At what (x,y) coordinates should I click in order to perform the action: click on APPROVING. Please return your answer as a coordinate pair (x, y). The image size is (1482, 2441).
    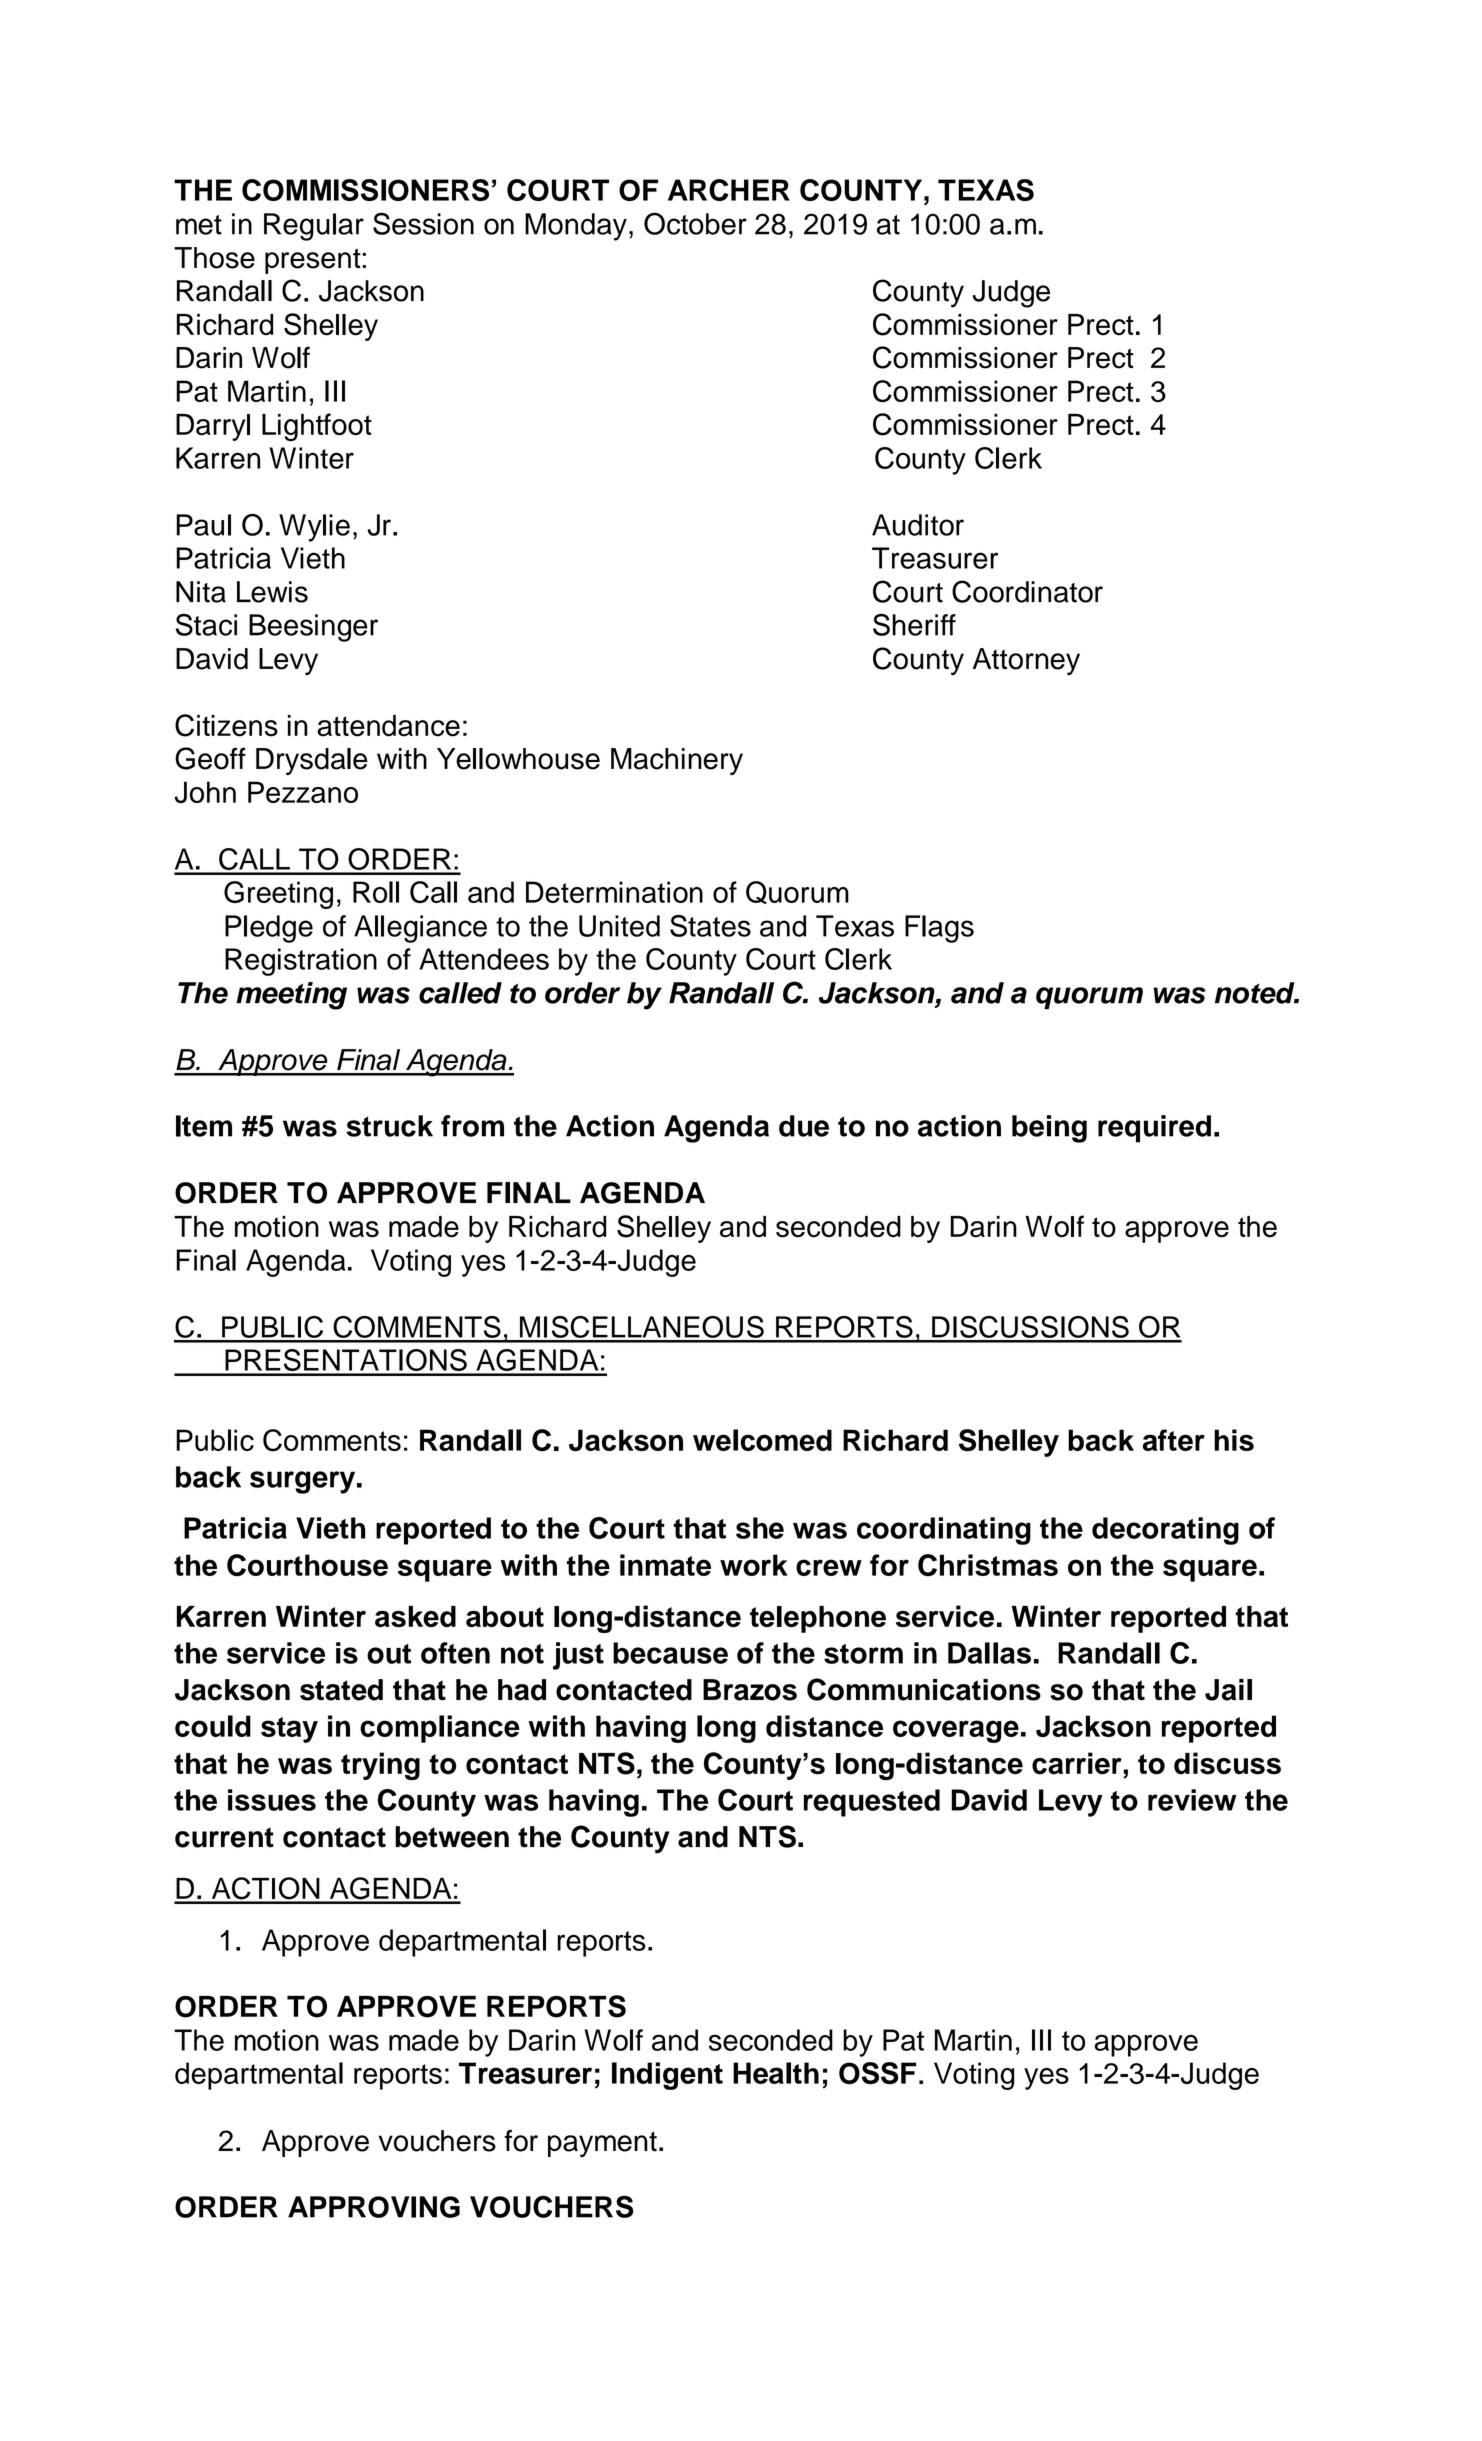
    Looking at the image, I should click on (374, 2207).
